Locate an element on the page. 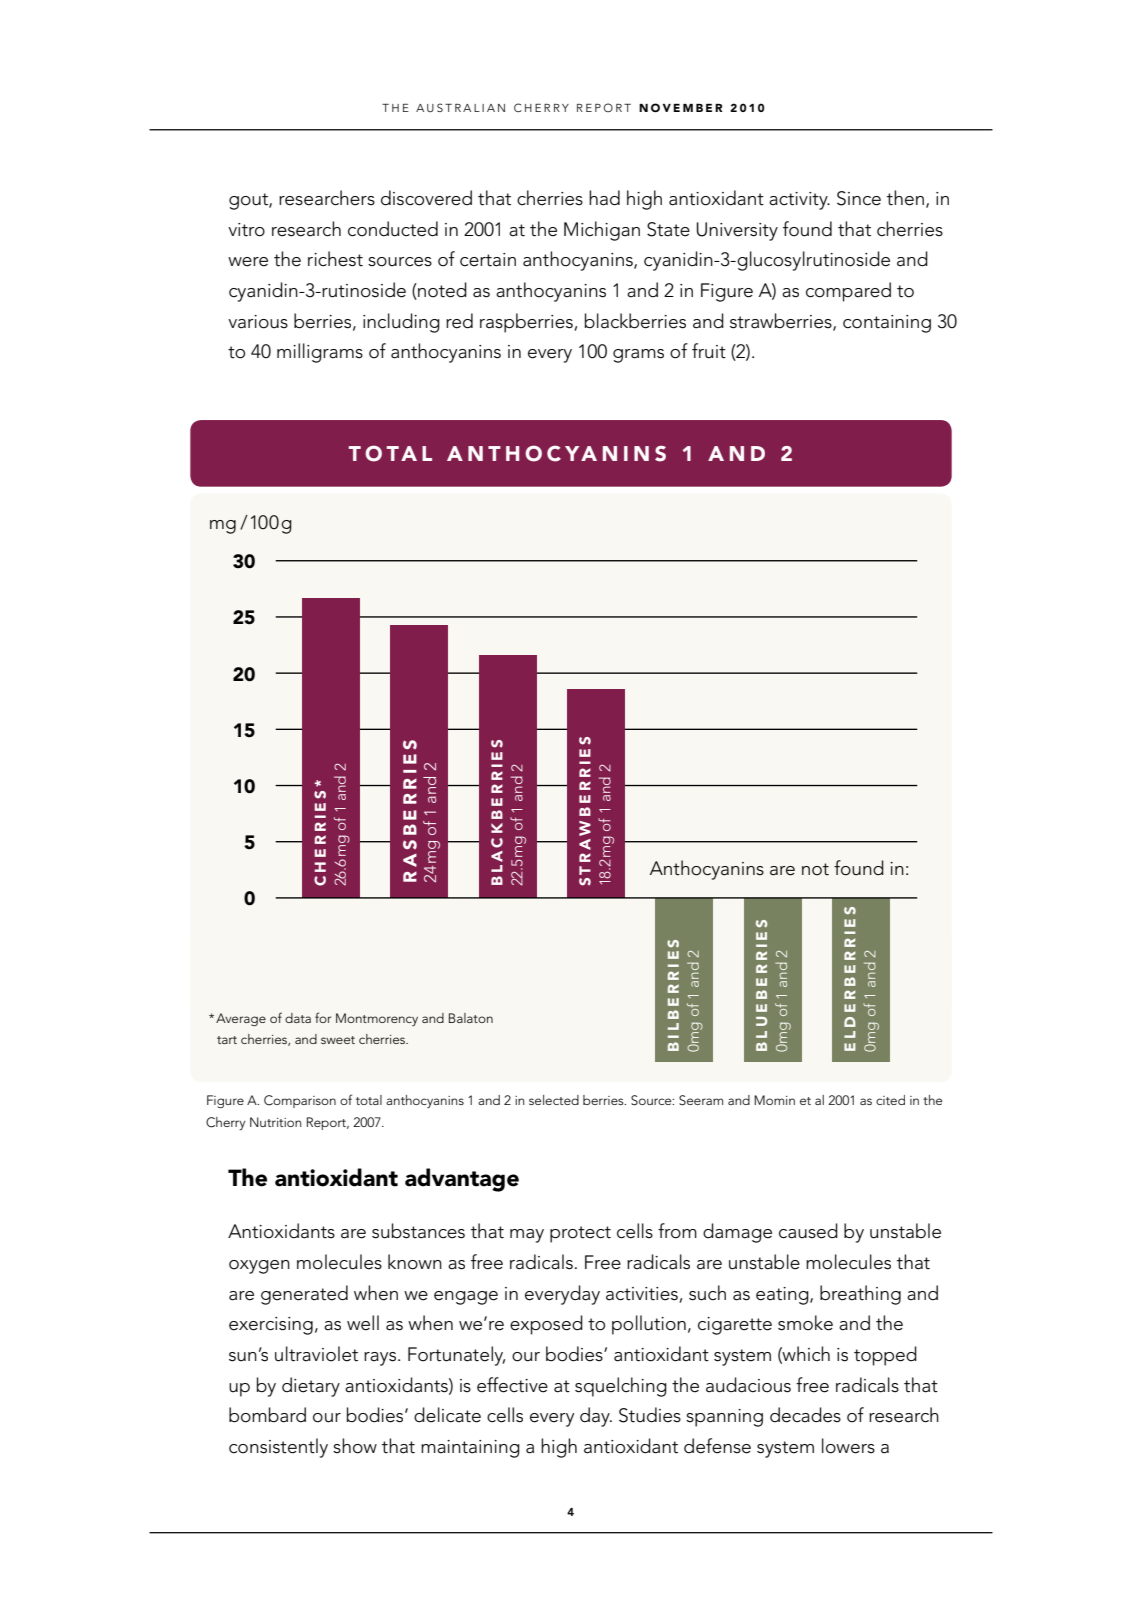 Image resolution: width=1142 pixels, height=1615 pixels. Michigan is located at coordinates (602, 231).
